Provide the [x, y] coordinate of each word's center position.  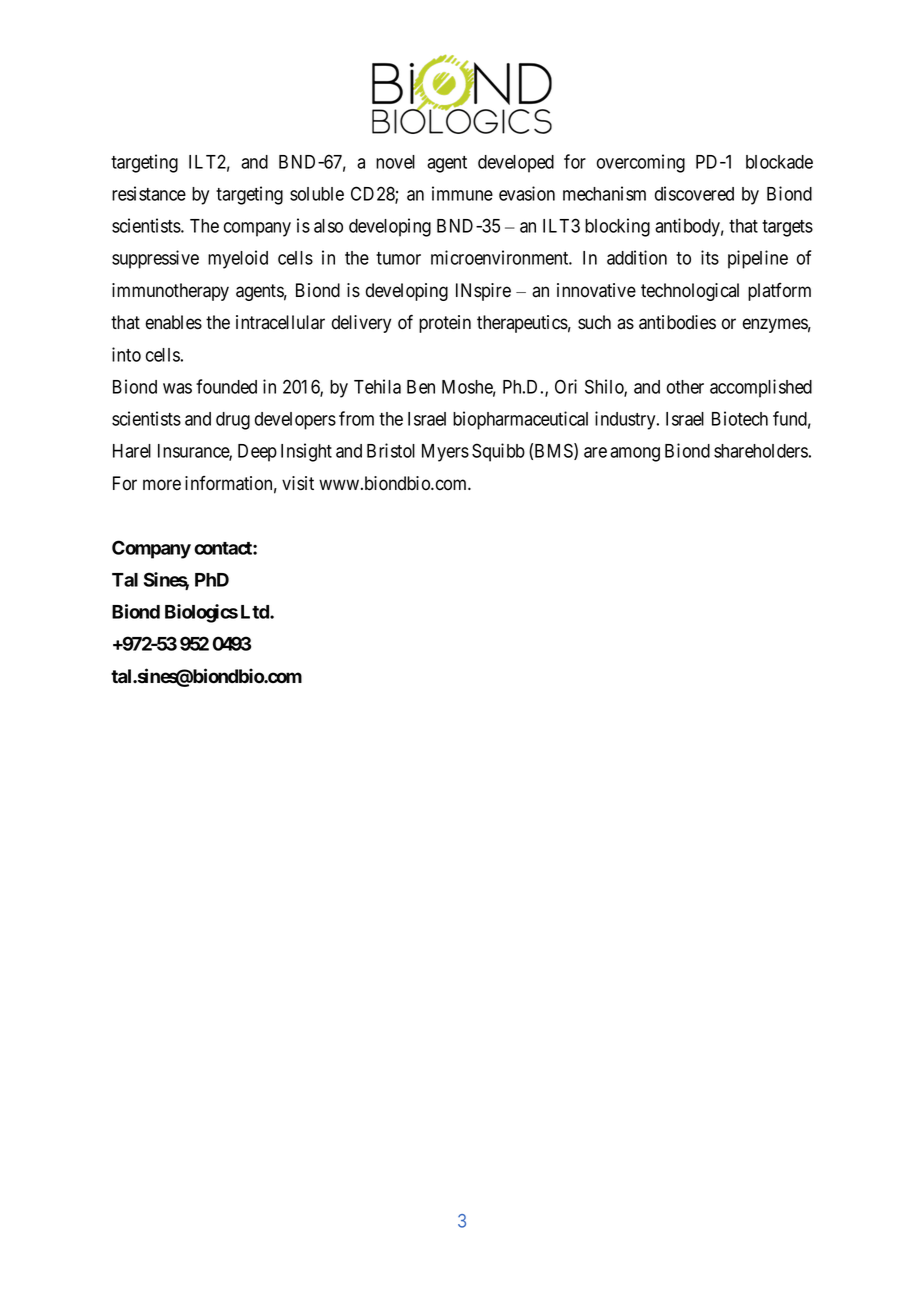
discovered [694, 193]
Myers [445, 453]
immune [462, 193]
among [635, 454]
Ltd [256, 612]
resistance [149, 193]
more [162, 485]
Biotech [740, 418]
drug [233, 421]
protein [445, 324]
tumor [398, 258]
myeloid [238, 259]
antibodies [677, 322]
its [710, 257]
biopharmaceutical [520, 420]
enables [174, 322]
